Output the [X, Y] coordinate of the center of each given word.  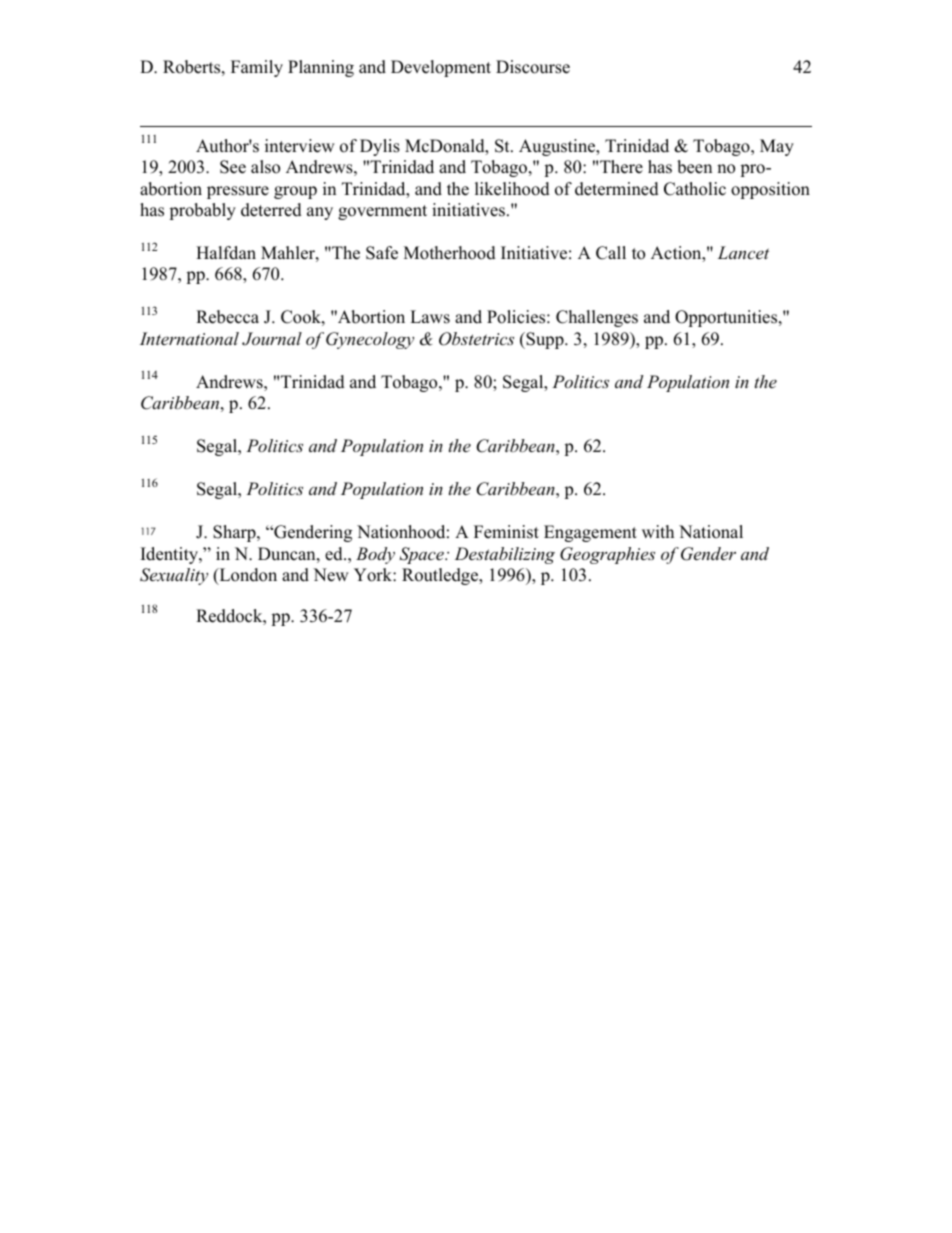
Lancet [743, 252]
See [233, 167]
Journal [272, 339]
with [658, 531]
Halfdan [226, 253]
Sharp [235, 533]
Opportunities [727, 318]
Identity [170, 555]
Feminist [506, 532]
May [777, 147]
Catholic [695, 189]
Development [441, 68]
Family [257, 68]
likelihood [512, 189]
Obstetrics [476, 339]
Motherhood [450, 253]
